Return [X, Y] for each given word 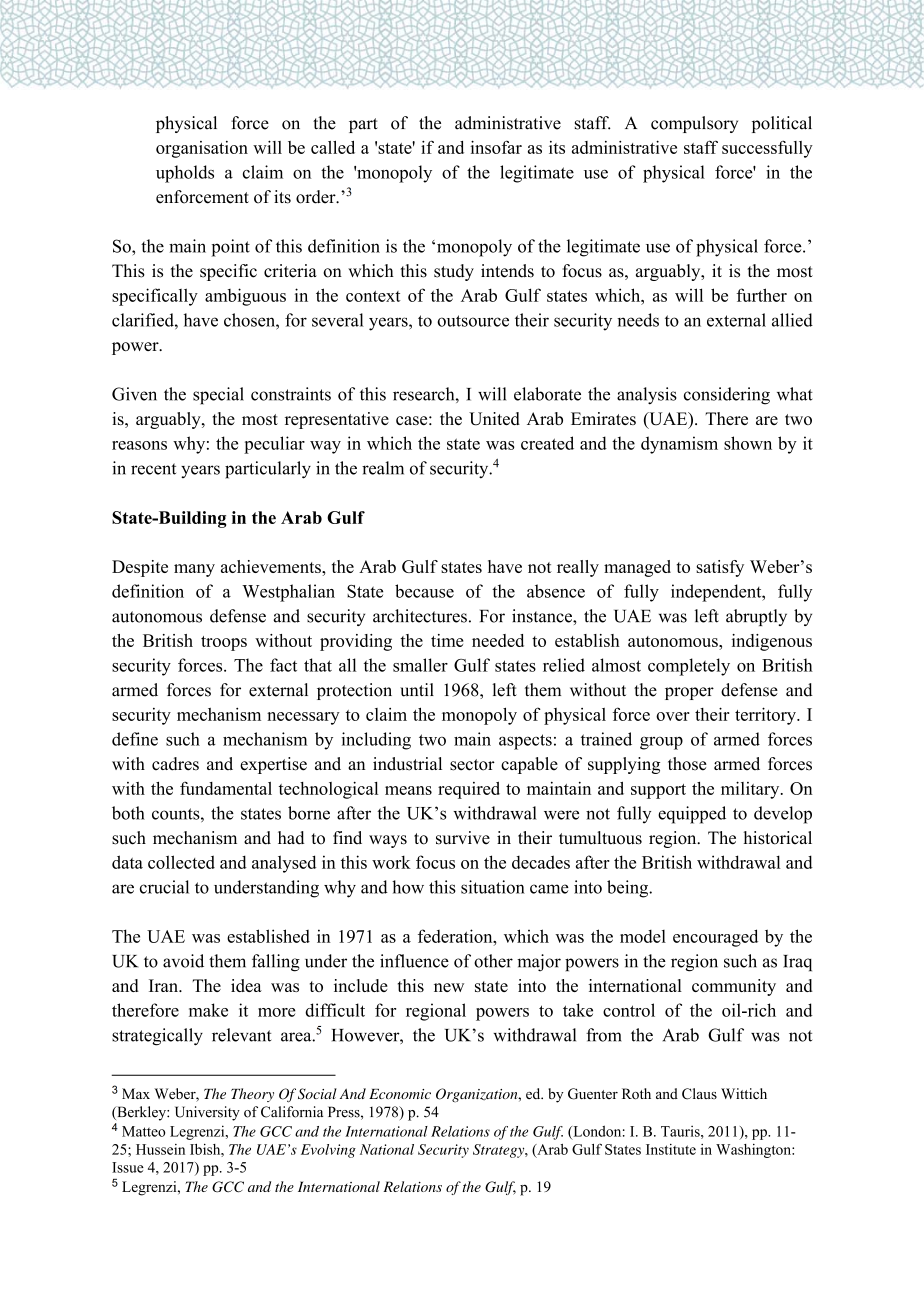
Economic [400, 1094]
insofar [496, 147]
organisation [202, 149]
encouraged [715, 938]
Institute [671, 1149]
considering [727, 396]
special [218, 396]
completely [689, 667]
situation [493, 887]
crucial [164, 887]
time [447, 640]
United [494, 419]
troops [224, 643]
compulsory [694, 124]
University [207, 1113]
